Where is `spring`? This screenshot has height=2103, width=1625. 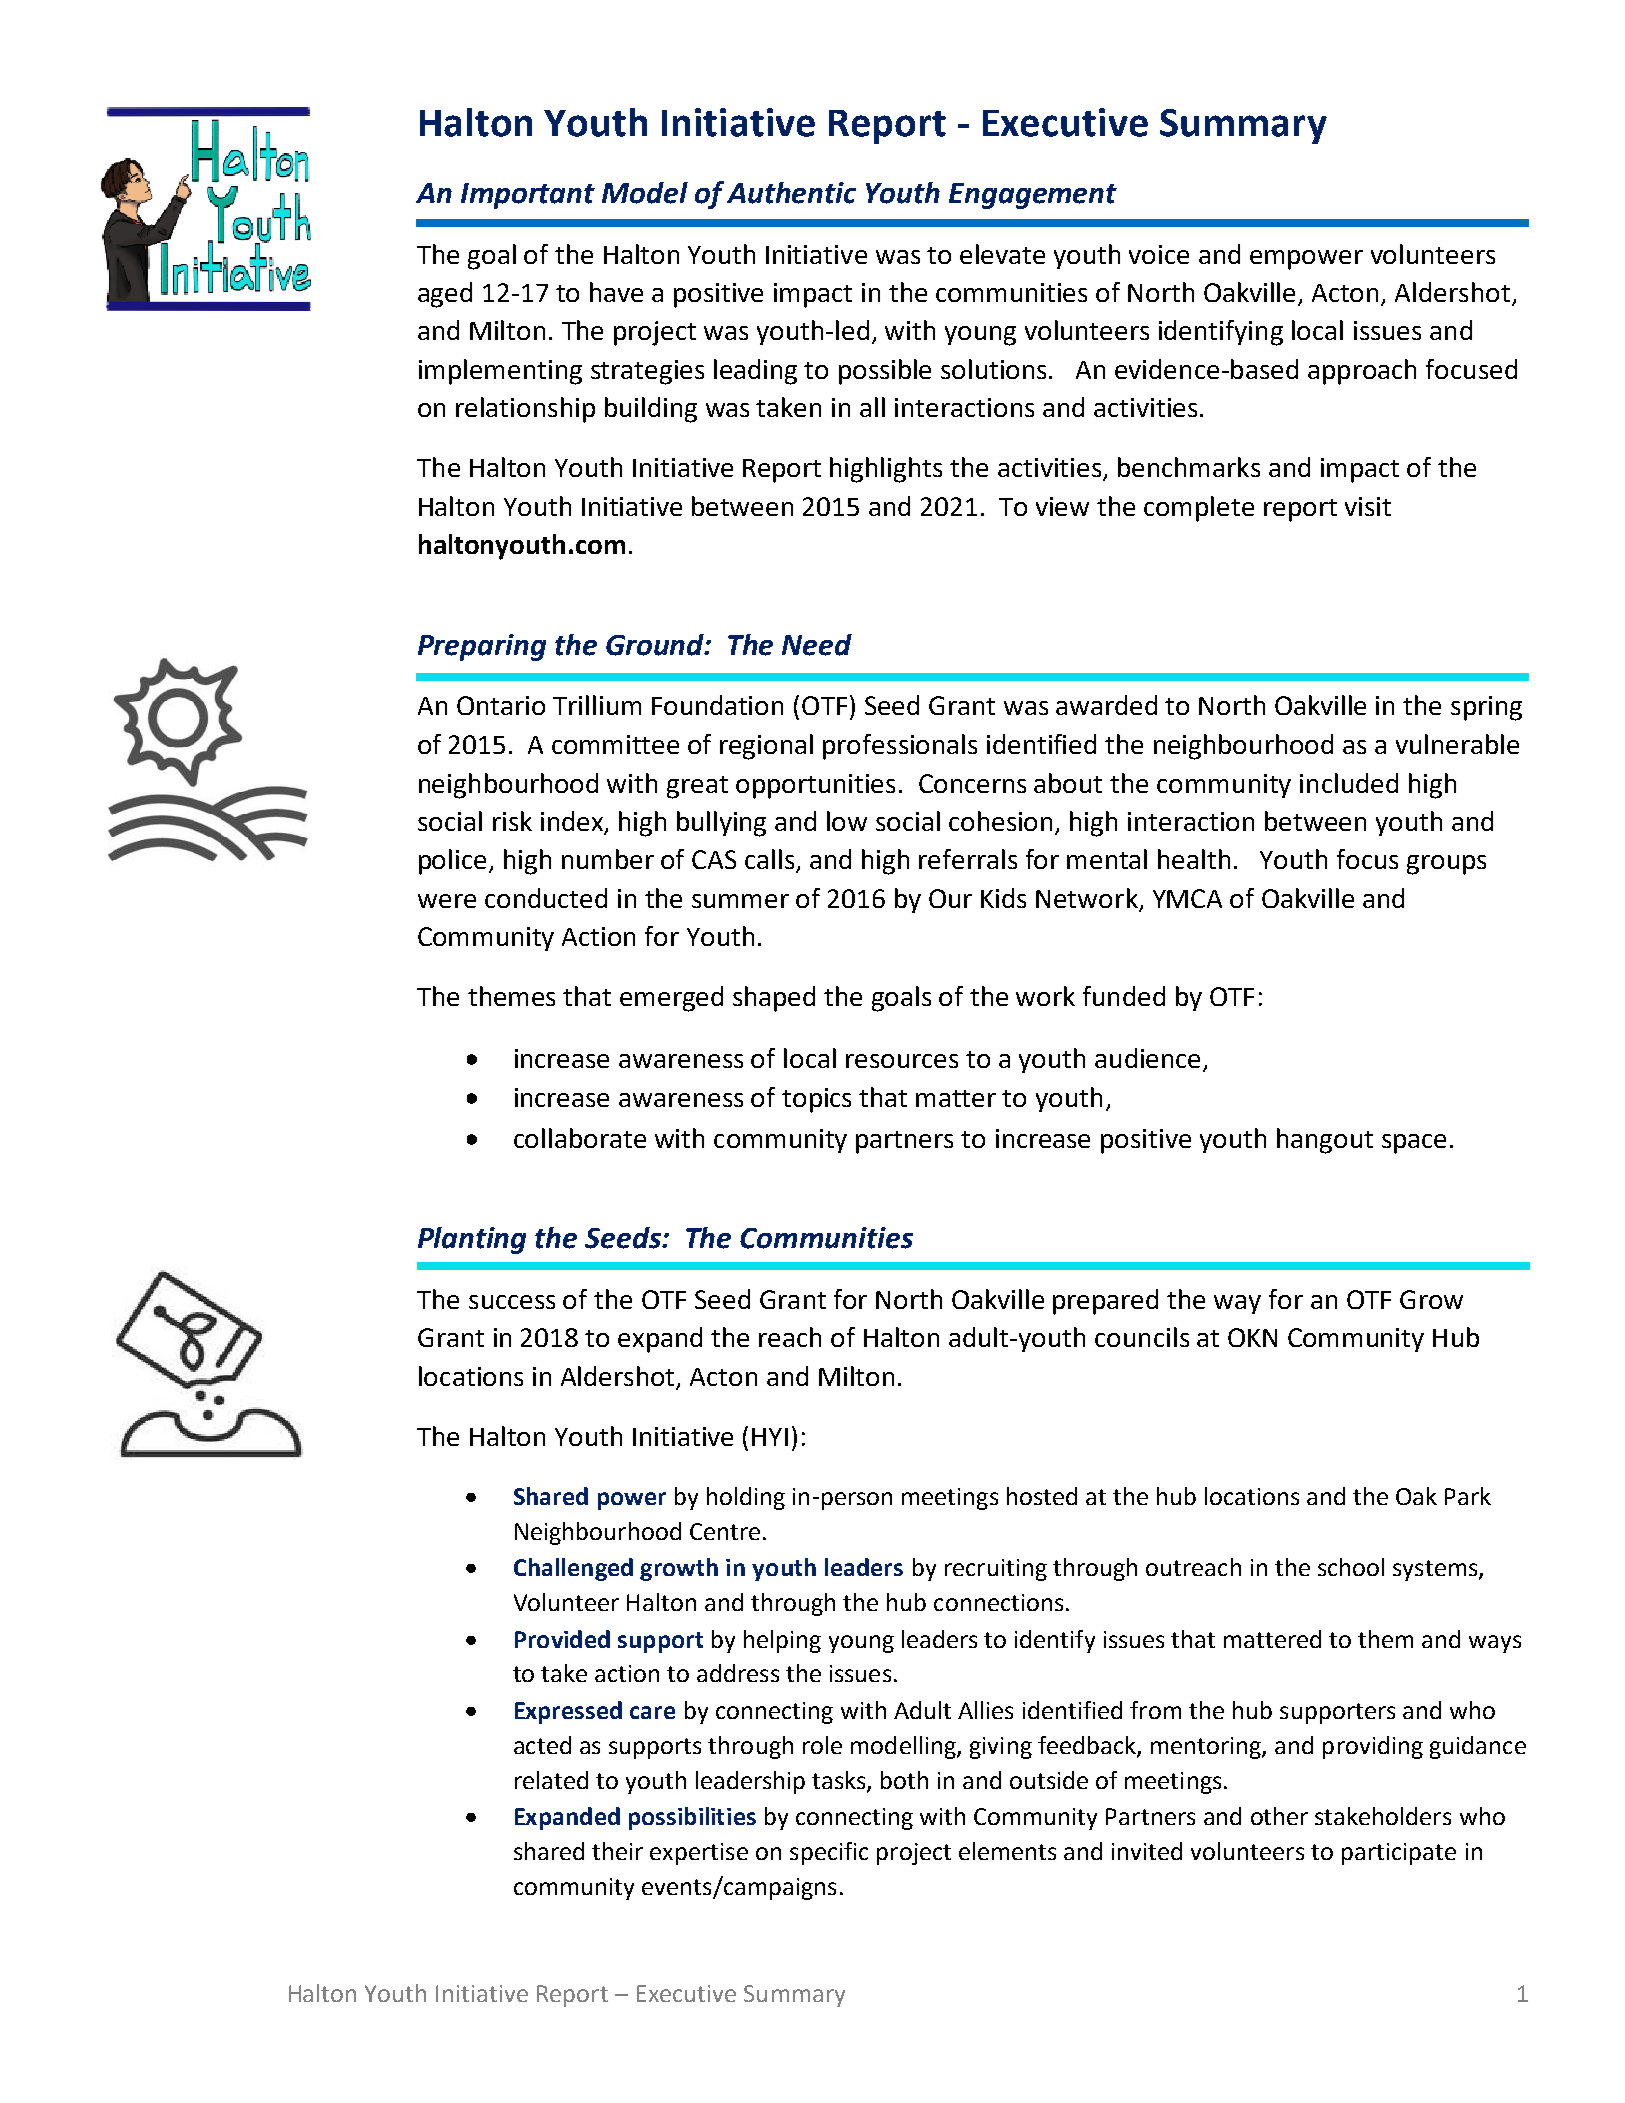 spring is located at coordinates (1486, 708).
